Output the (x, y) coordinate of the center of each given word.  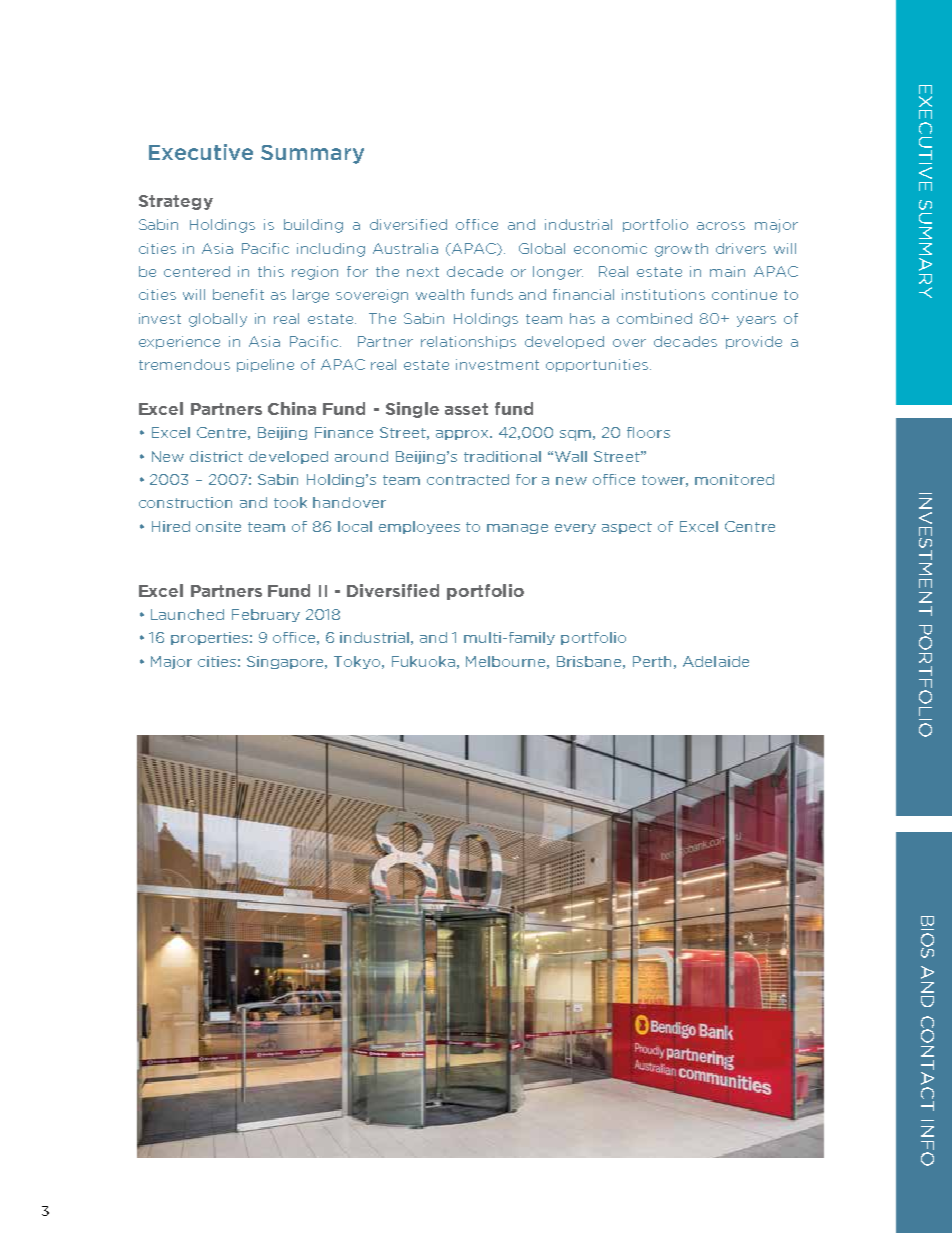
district (216, 456)
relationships (468, 342)
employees (419, 527)
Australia (405, 248)
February (266, 615)
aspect (627, 528)
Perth (652, 661)
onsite (218, 526)
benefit (238, 294)
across (721, 226)
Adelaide (716, 661)
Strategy (176, 202)
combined (654, 318)
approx (464, 435)
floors (648, 432)
